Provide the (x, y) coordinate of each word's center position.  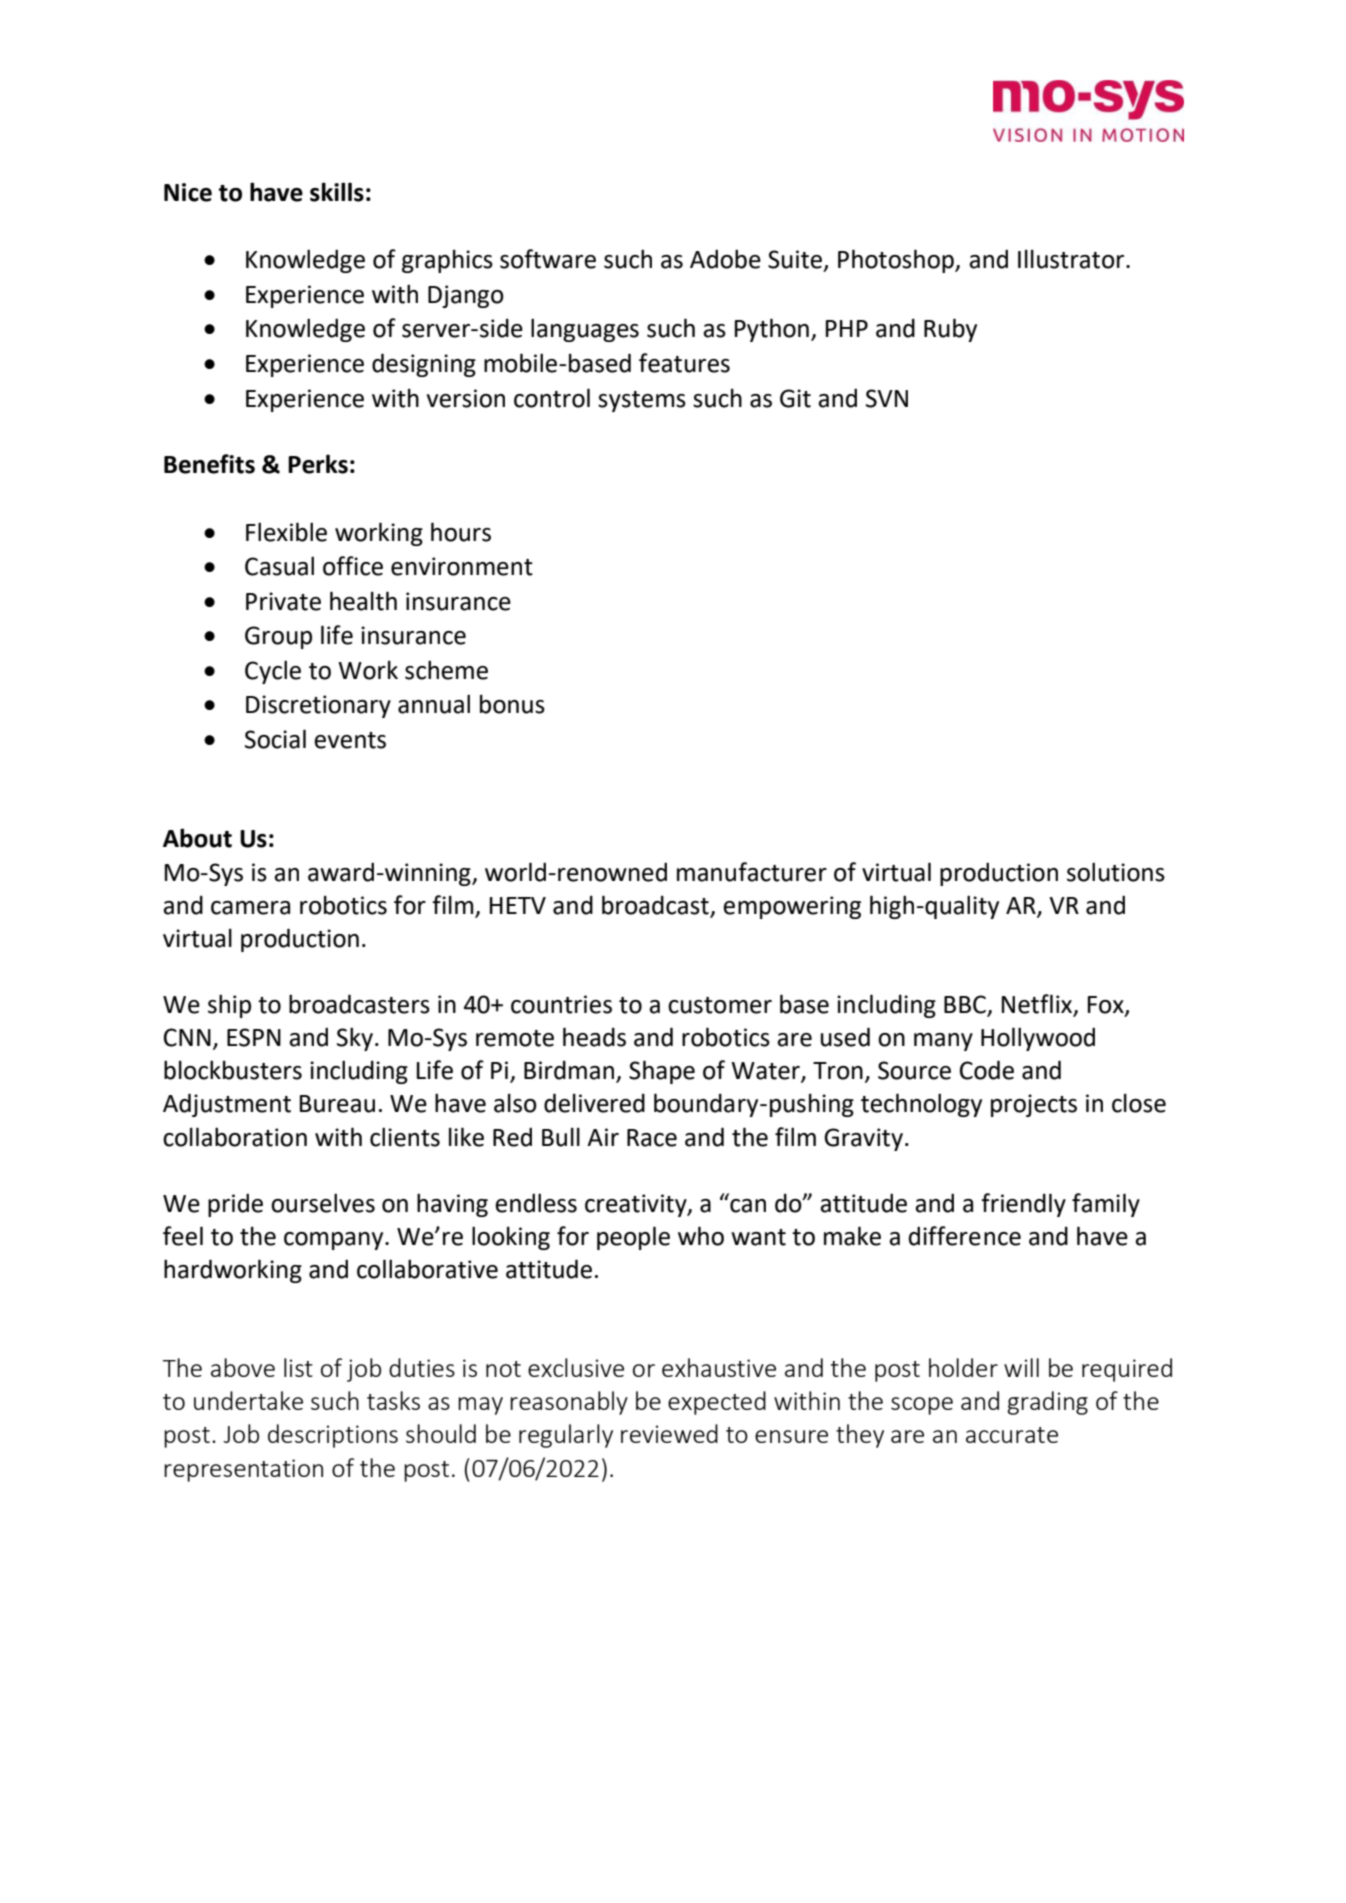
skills (337, 192)
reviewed (669, 1433)
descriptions (333, 1436)
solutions (1116, 872)
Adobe (725, 259)
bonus (512, 704)
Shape (662, 1072)
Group (278, 637)
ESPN (254, 1037)
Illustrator (1072, 259)
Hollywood (1038, 1039)
